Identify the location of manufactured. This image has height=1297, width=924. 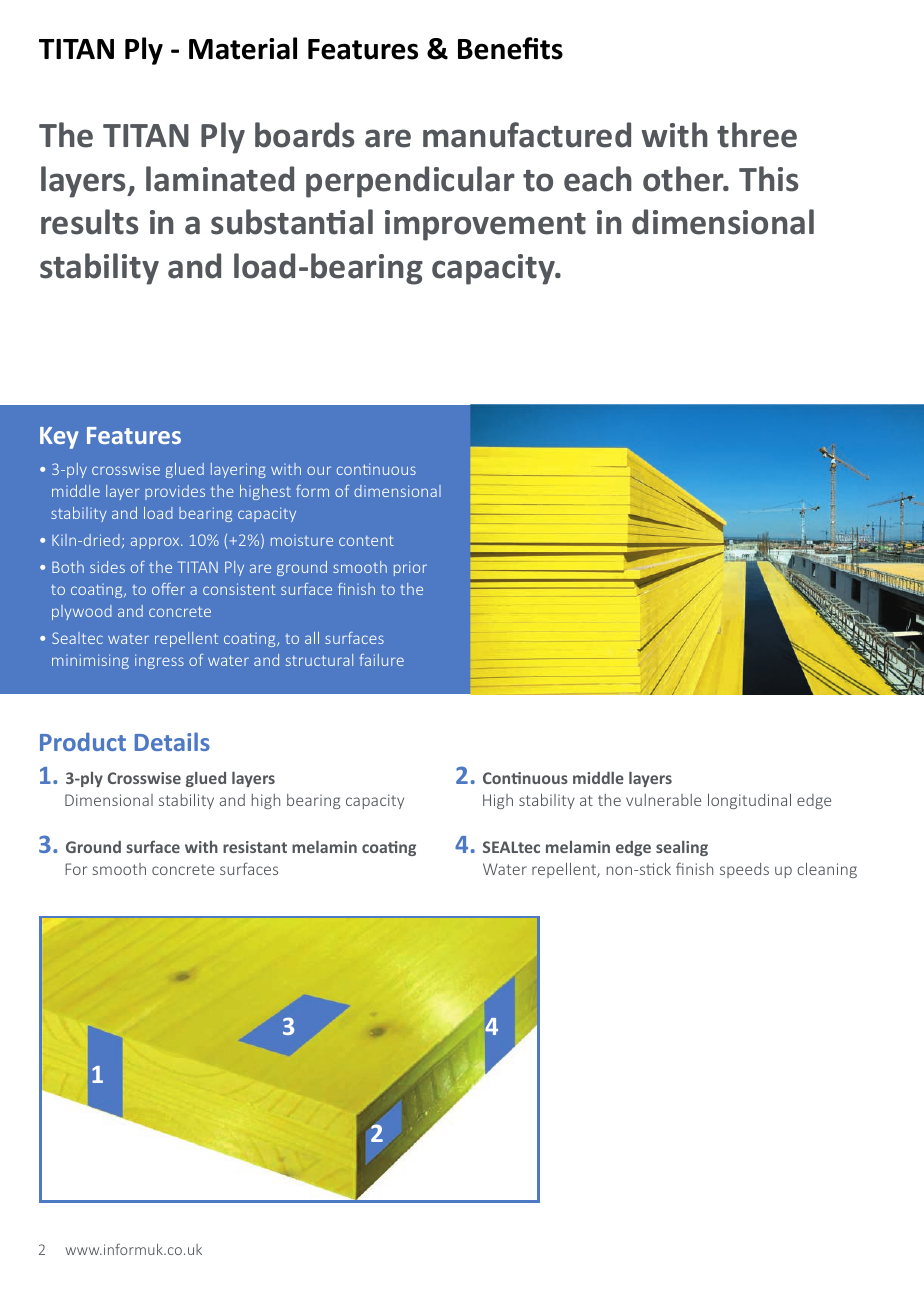
(527, 135).
